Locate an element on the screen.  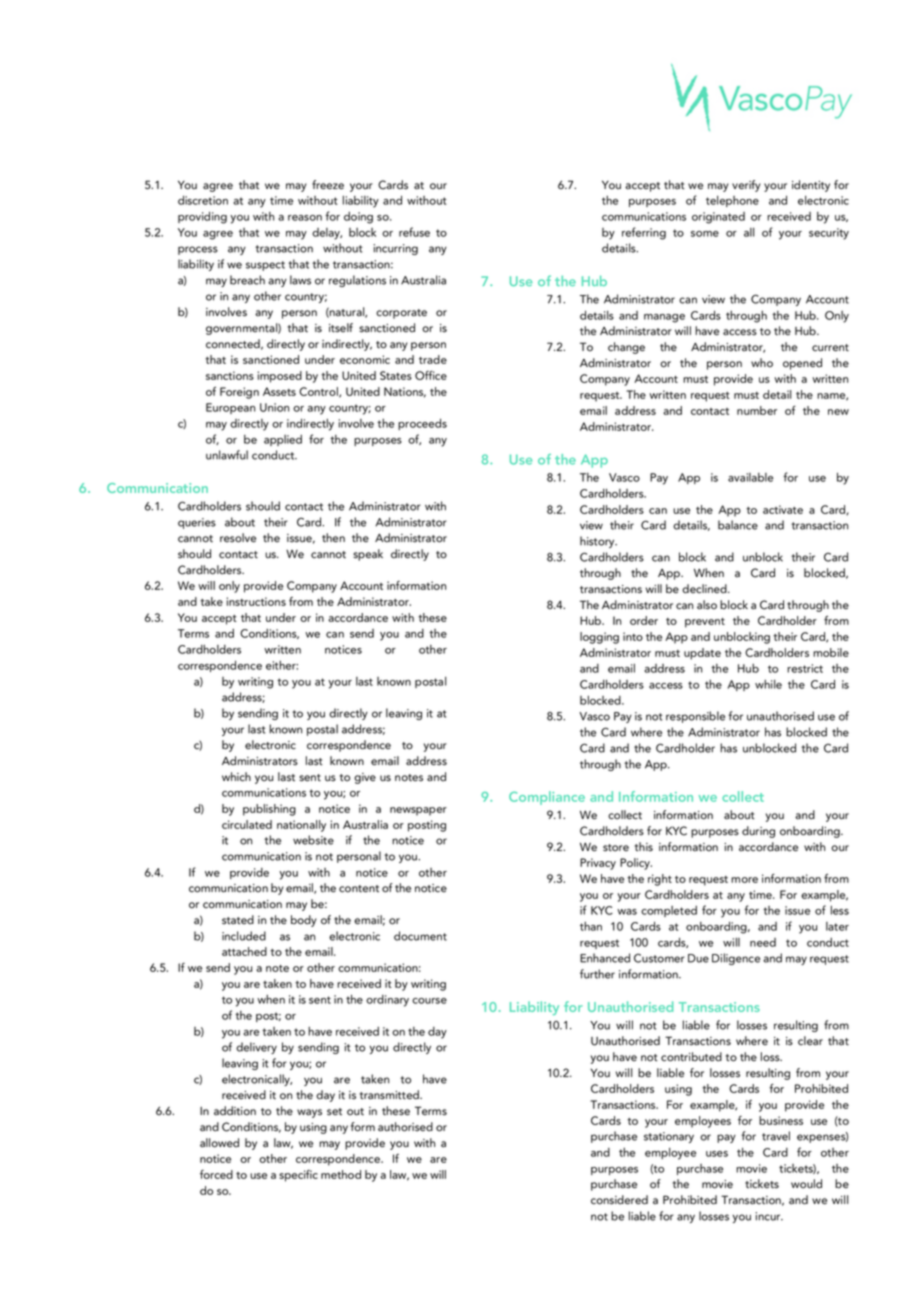
telephone is located at coordinates (732, 201).
